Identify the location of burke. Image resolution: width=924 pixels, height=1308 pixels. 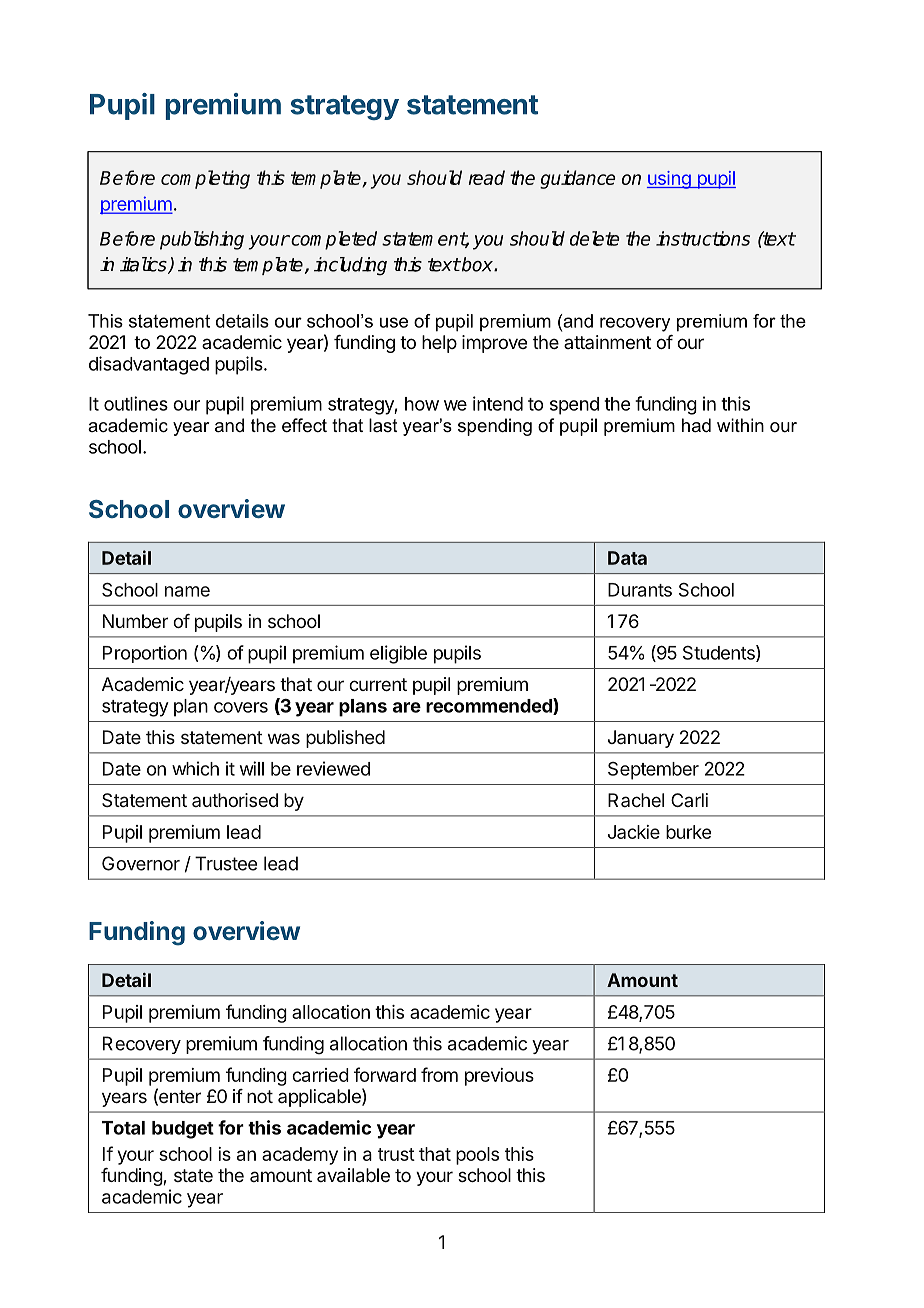
(688, 832).
